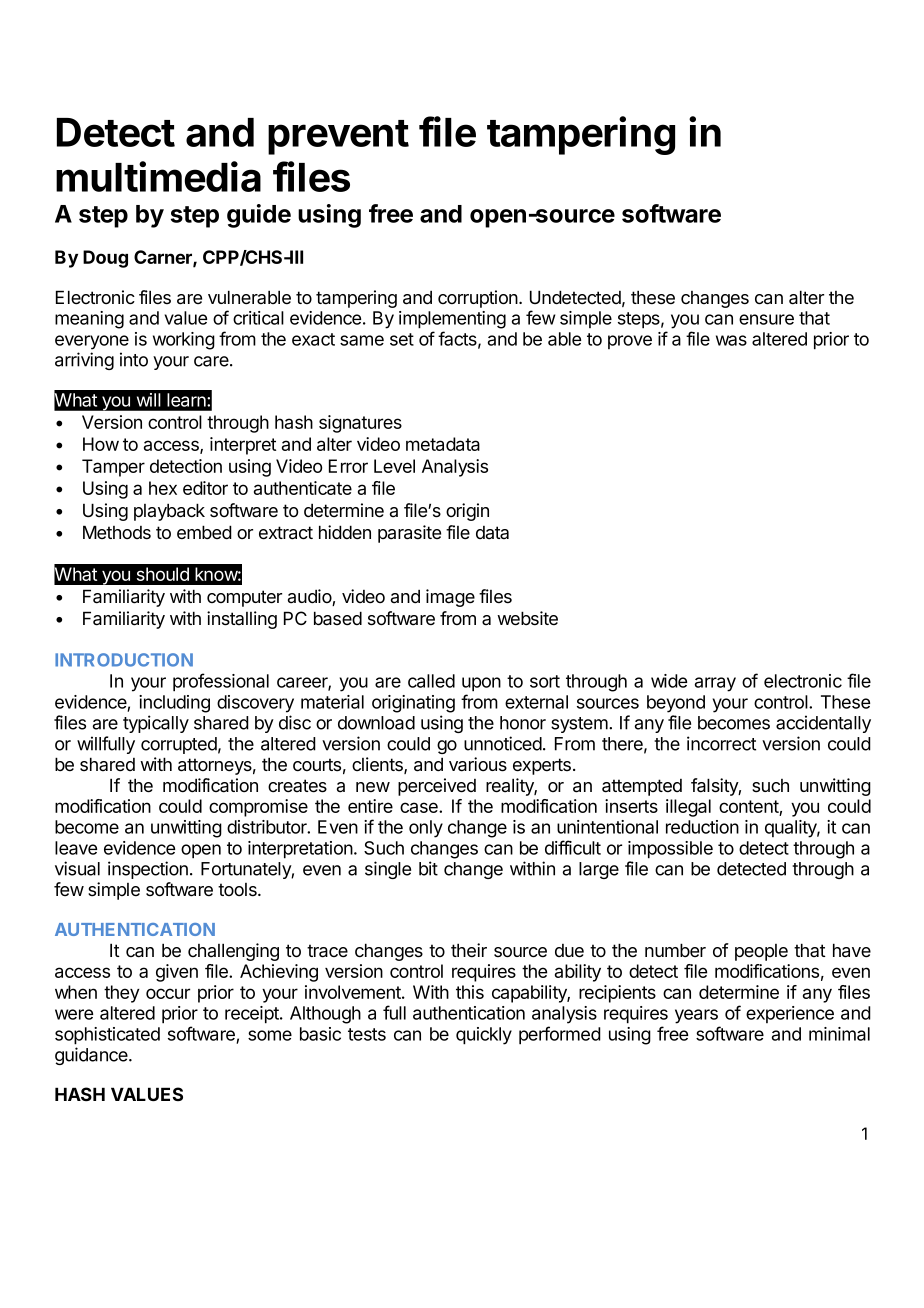 The height and width of the screenshot is (1308, 924). Describe the element at coordinates (156, 724) in the screenshot. I see `typically` at that location.
